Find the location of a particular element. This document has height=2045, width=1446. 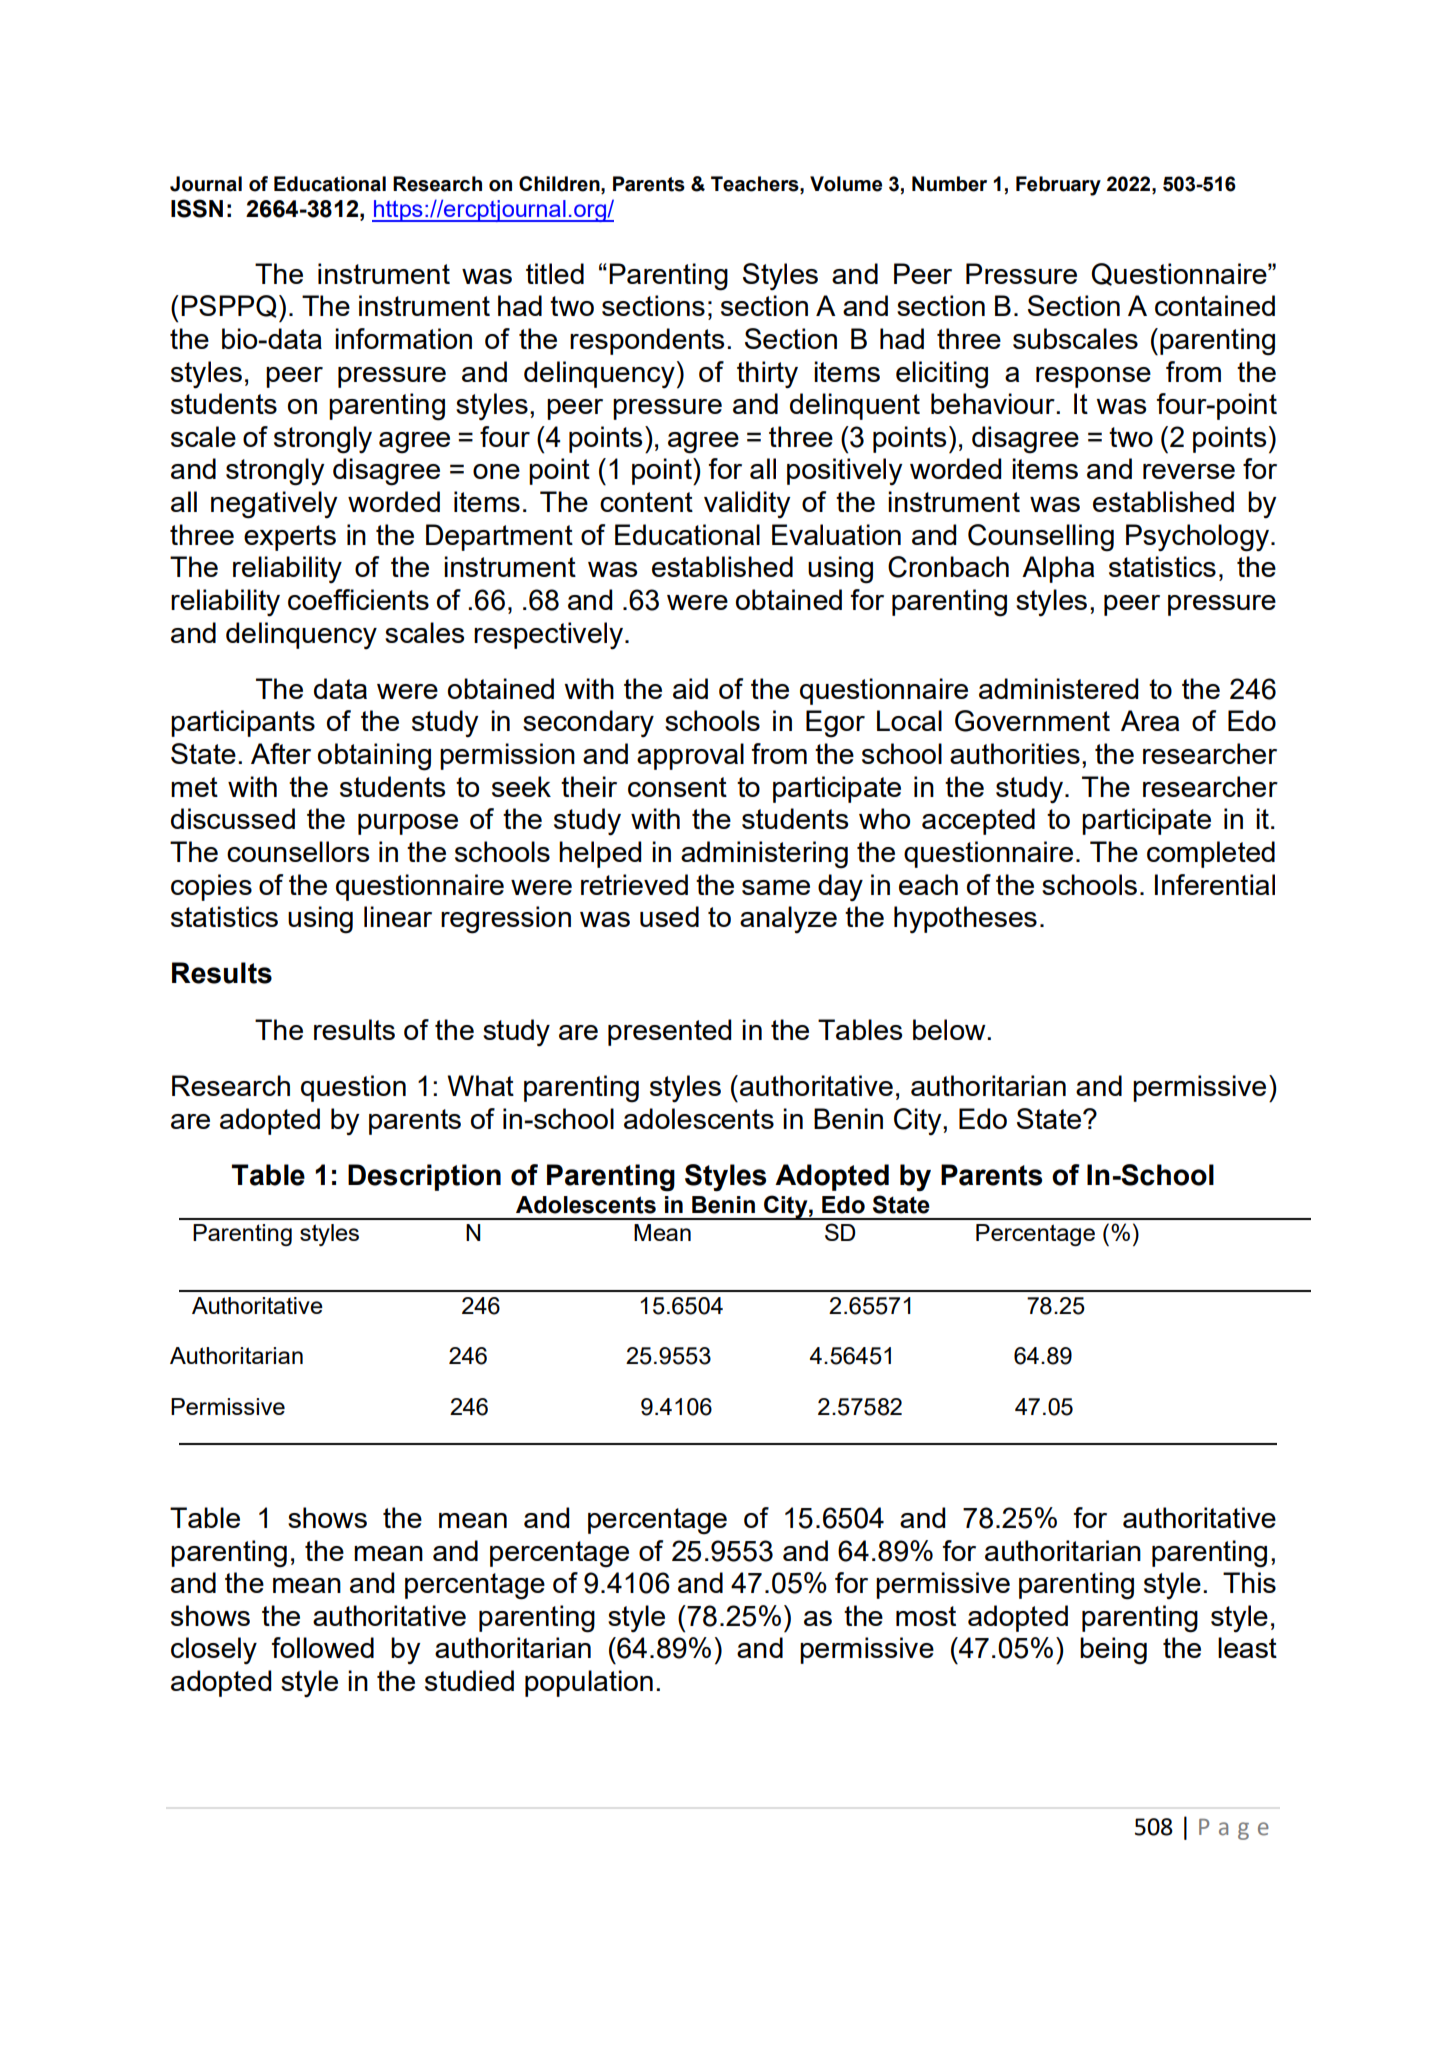

February is located at coordinates (1058, 186).
